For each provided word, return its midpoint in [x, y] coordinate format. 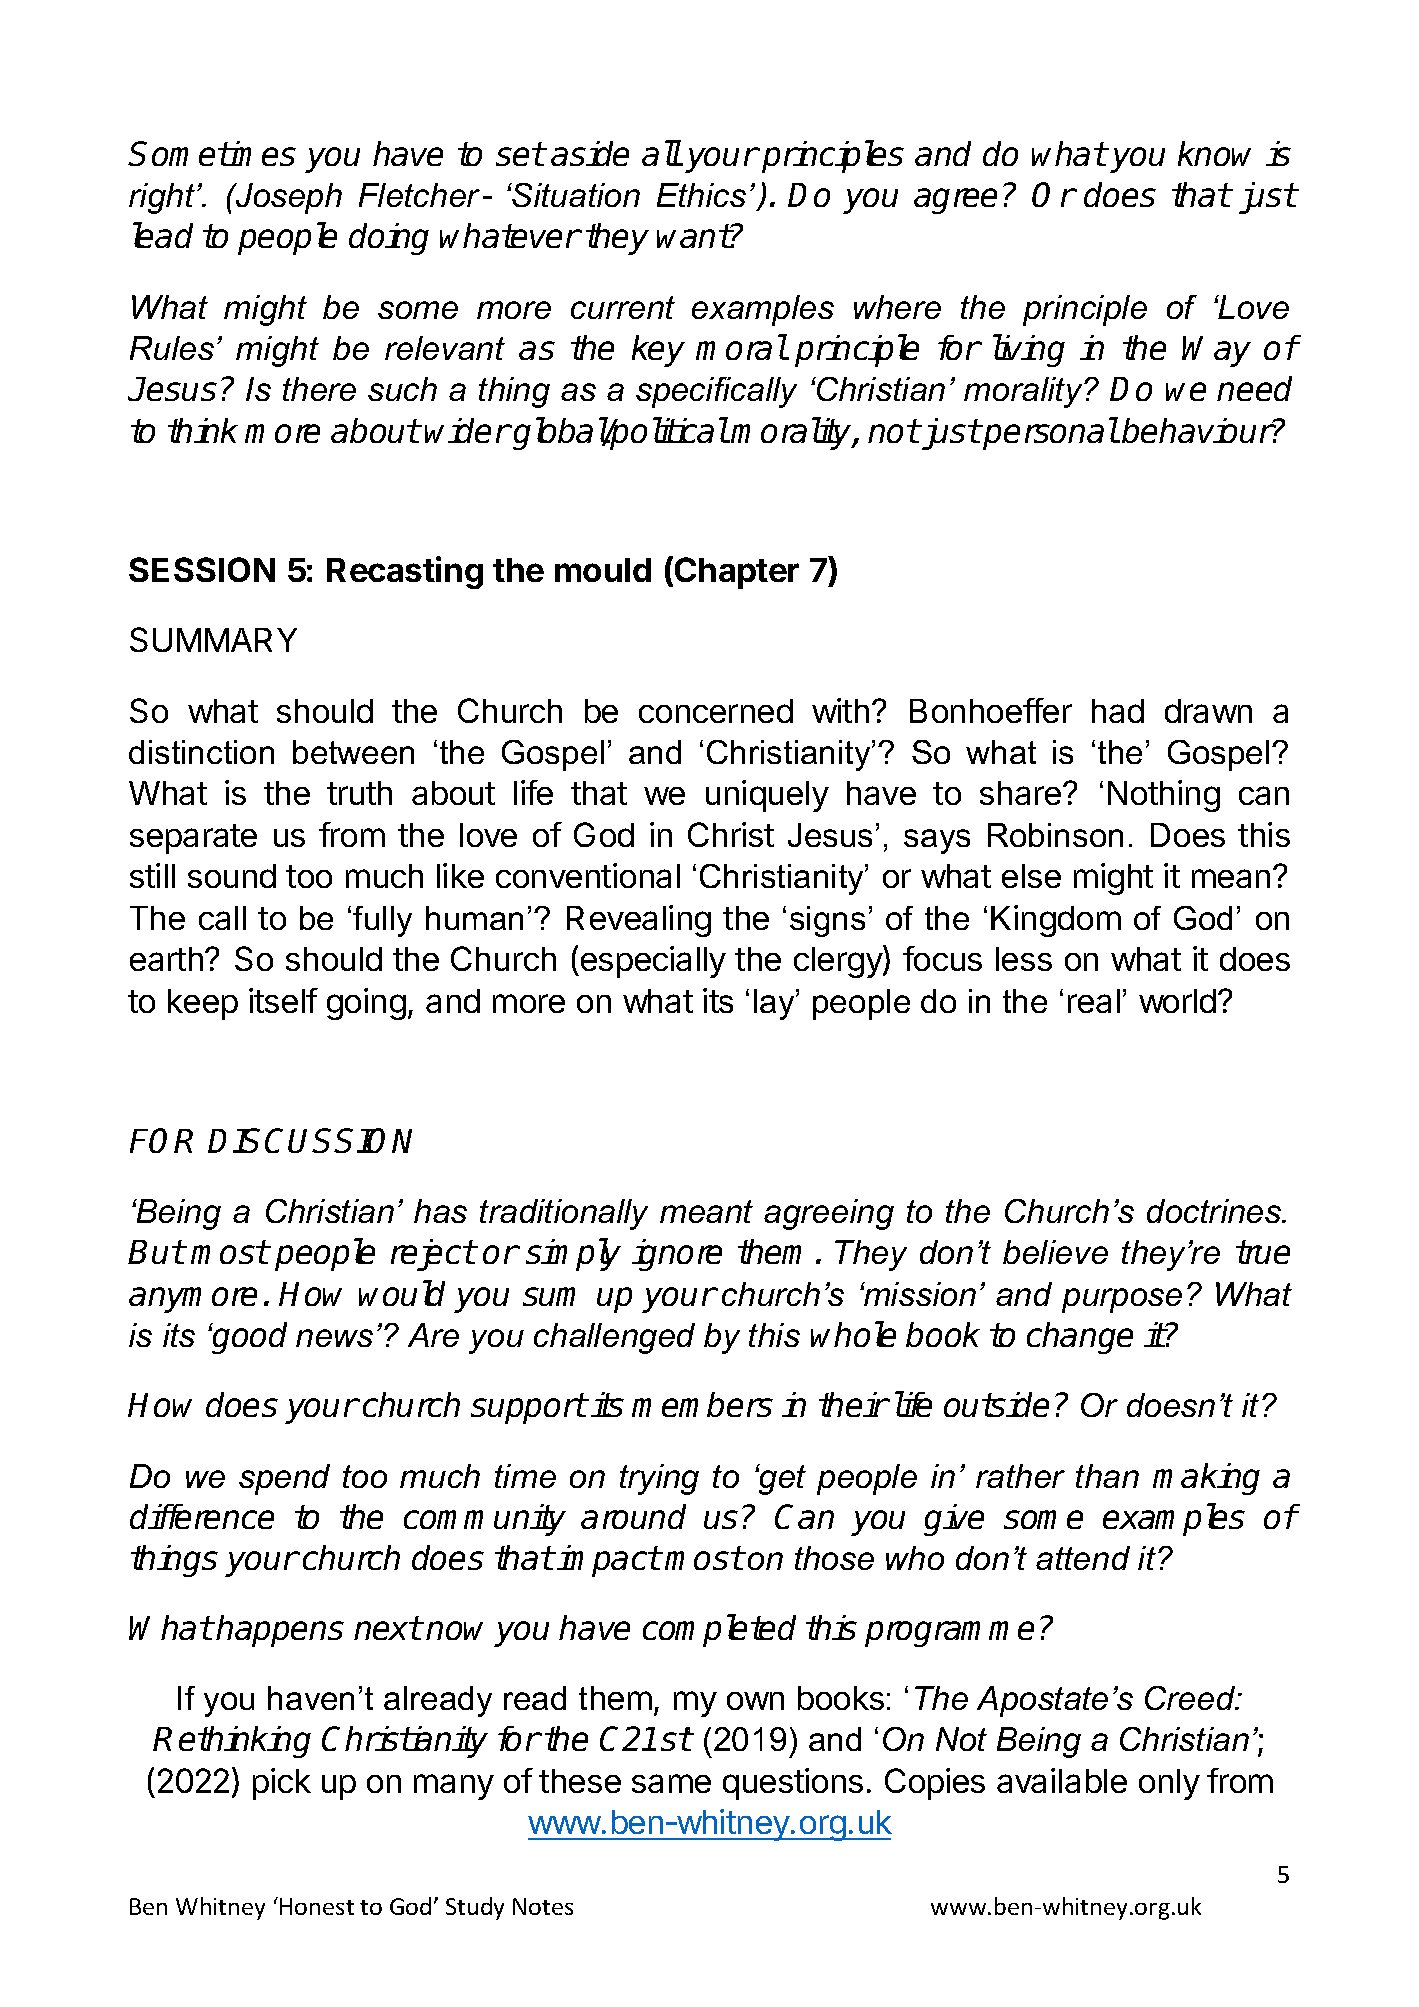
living [1029, 350]
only [1169, 1784]
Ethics [701, 195]
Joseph [288, 198]
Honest [317, 1906]
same [671, 1783]
